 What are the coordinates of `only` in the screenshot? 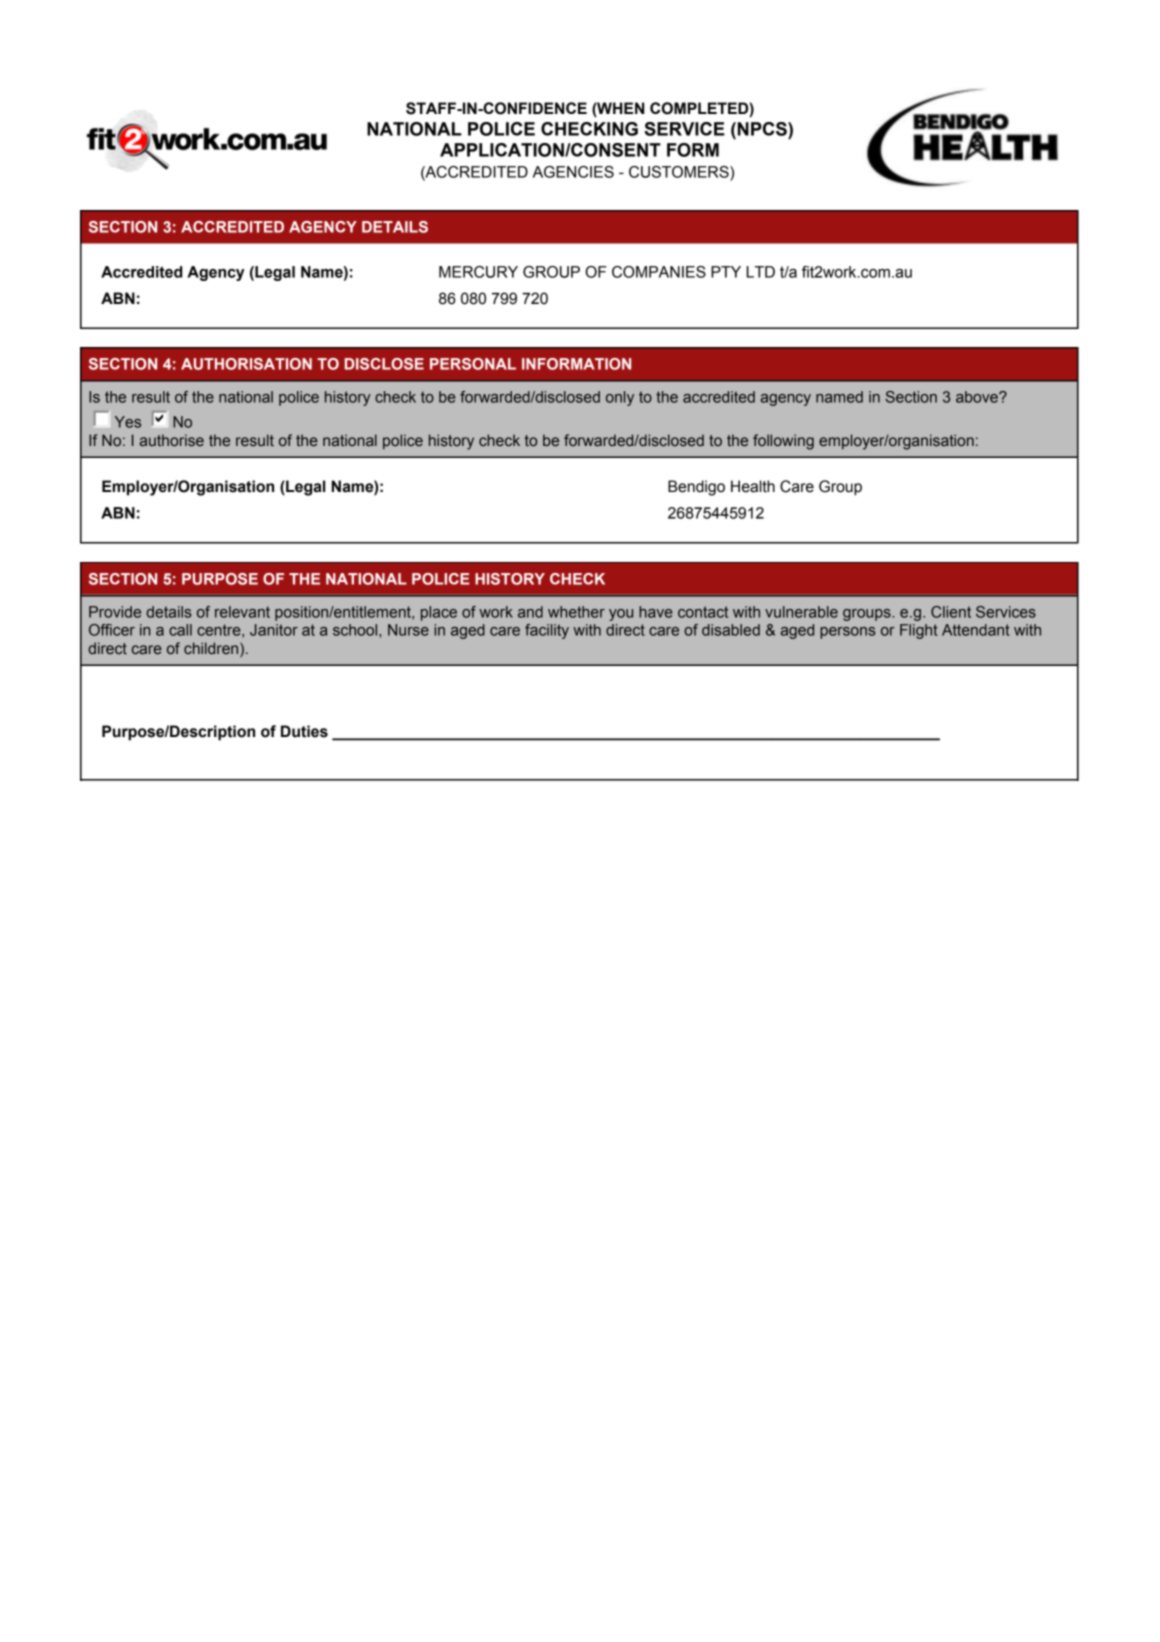 It's located at (620, 398).
